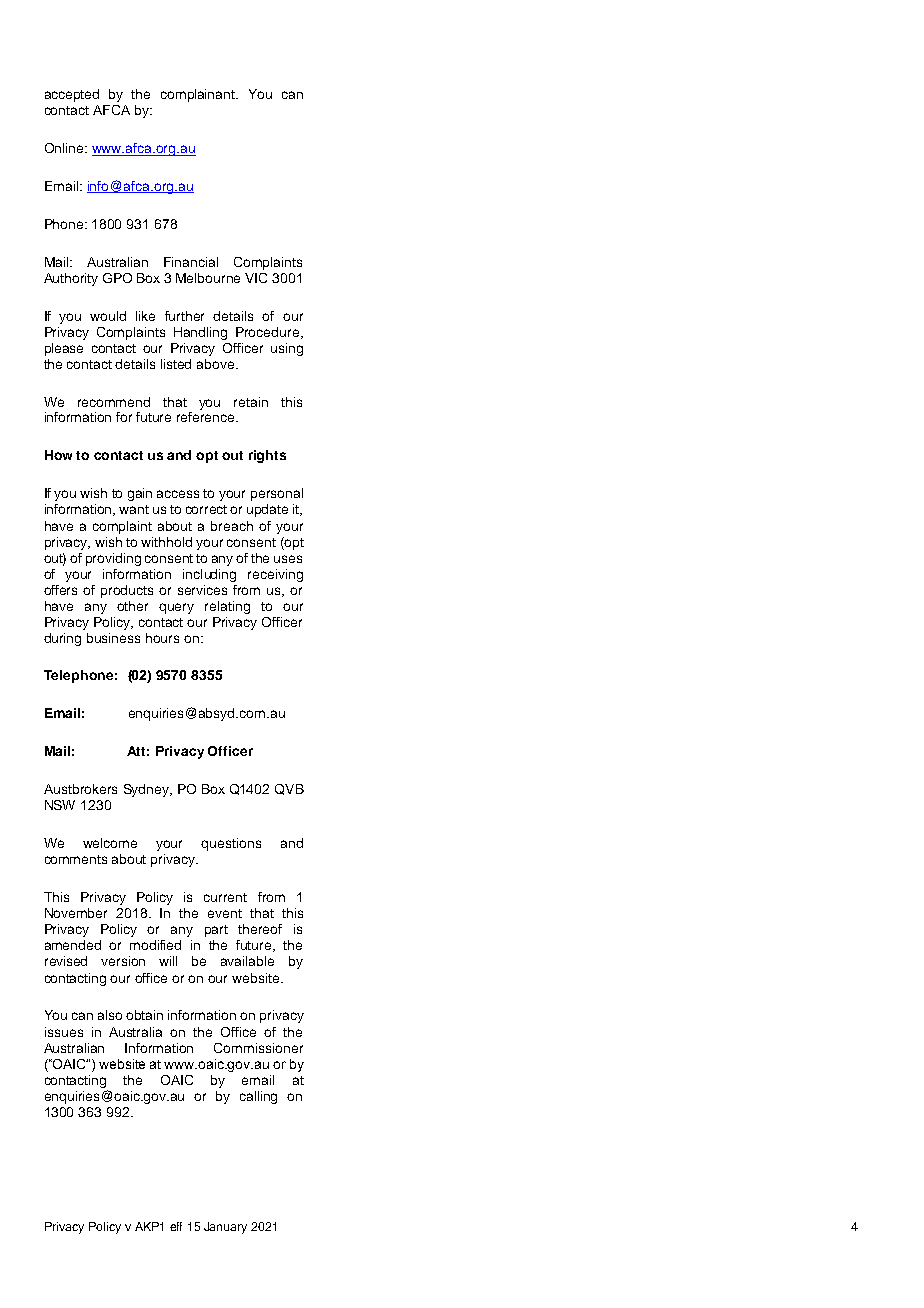  I want to click on accepted, so click(72, 95).
